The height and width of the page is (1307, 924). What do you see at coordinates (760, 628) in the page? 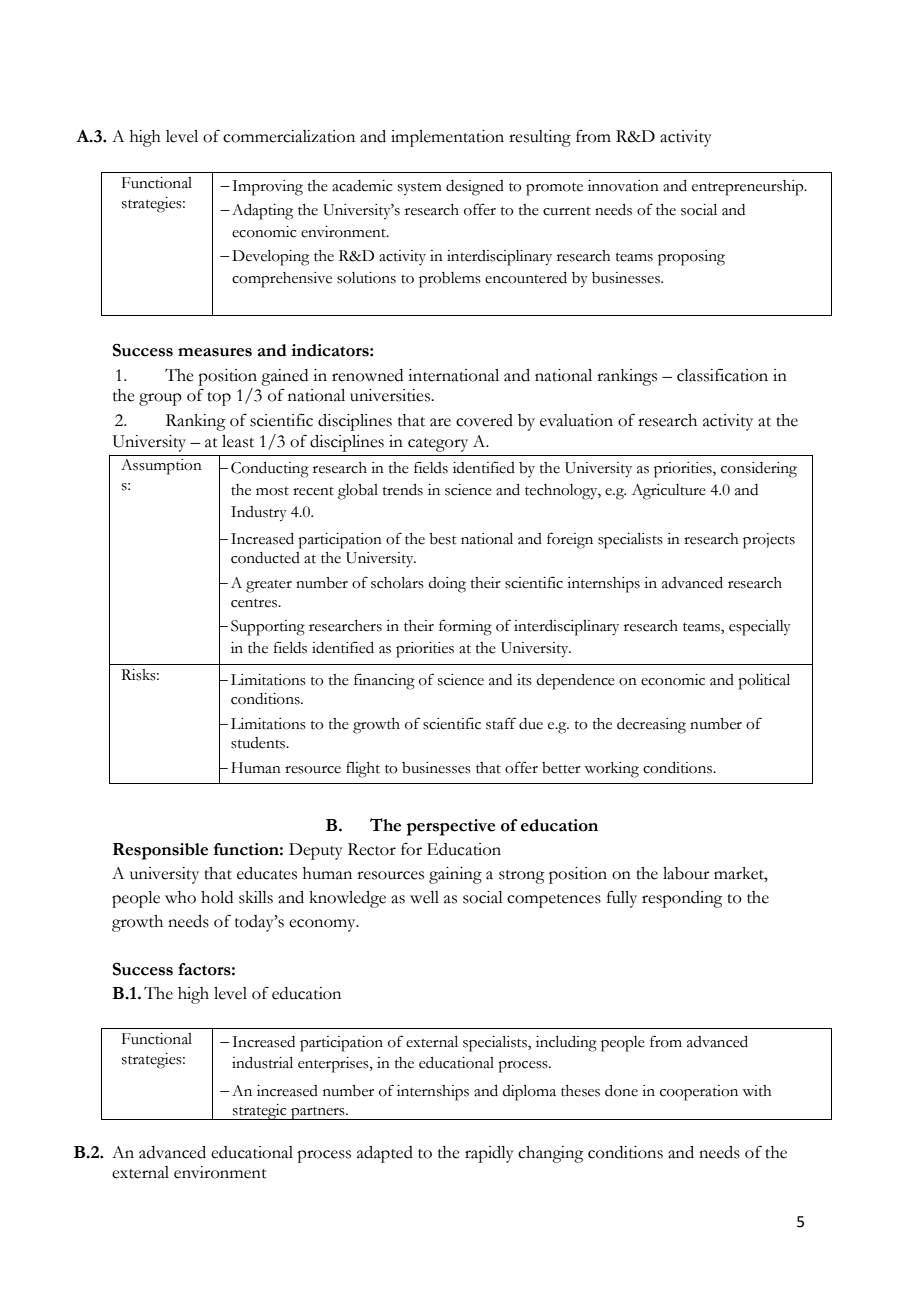
I see `especially` at bounding box center [760, 628].
